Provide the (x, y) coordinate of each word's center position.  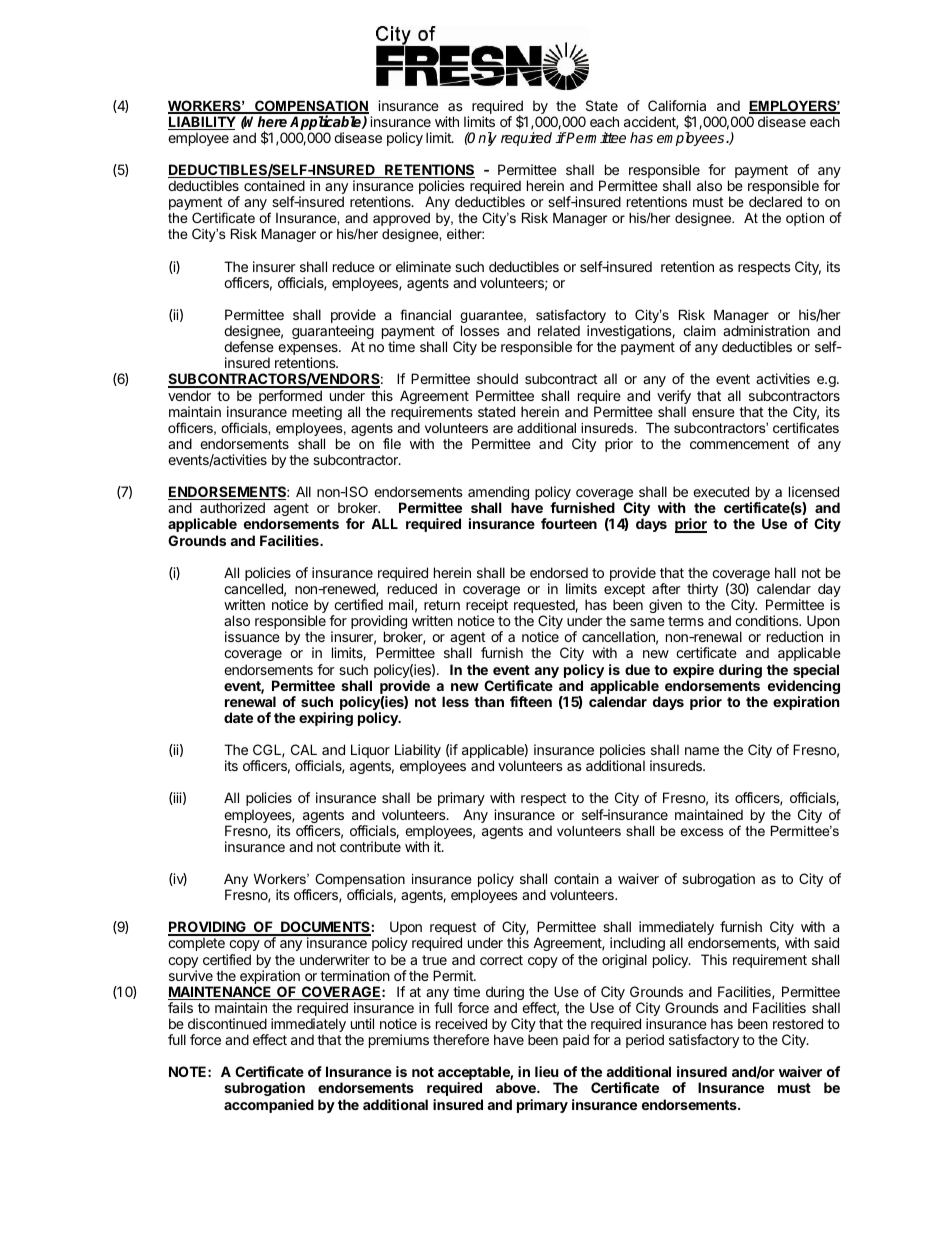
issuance (252, 636)
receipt (487, 607)
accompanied (269, 1106)
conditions (768, 620)
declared (775, 201)
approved (401, 219)
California (677, 105)
